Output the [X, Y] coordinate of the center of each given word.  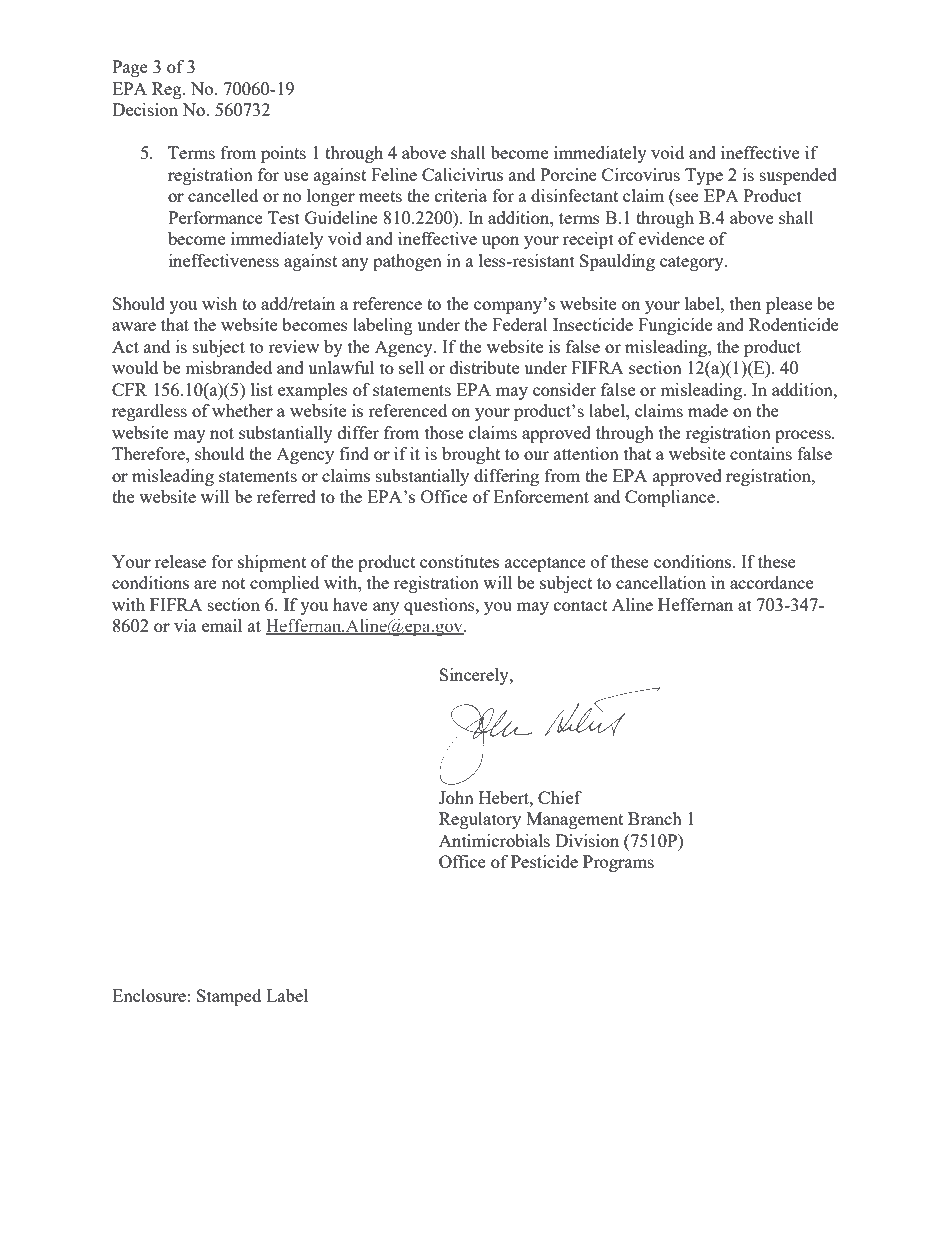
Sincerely [475, 676]
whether [242, 410]
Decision [145, 109]
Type [704, 176]
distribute [484, 367]
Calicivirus [462, 174]
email [222, 625]
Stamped [229, 997]
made [708, 410]
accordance [771, 582]
